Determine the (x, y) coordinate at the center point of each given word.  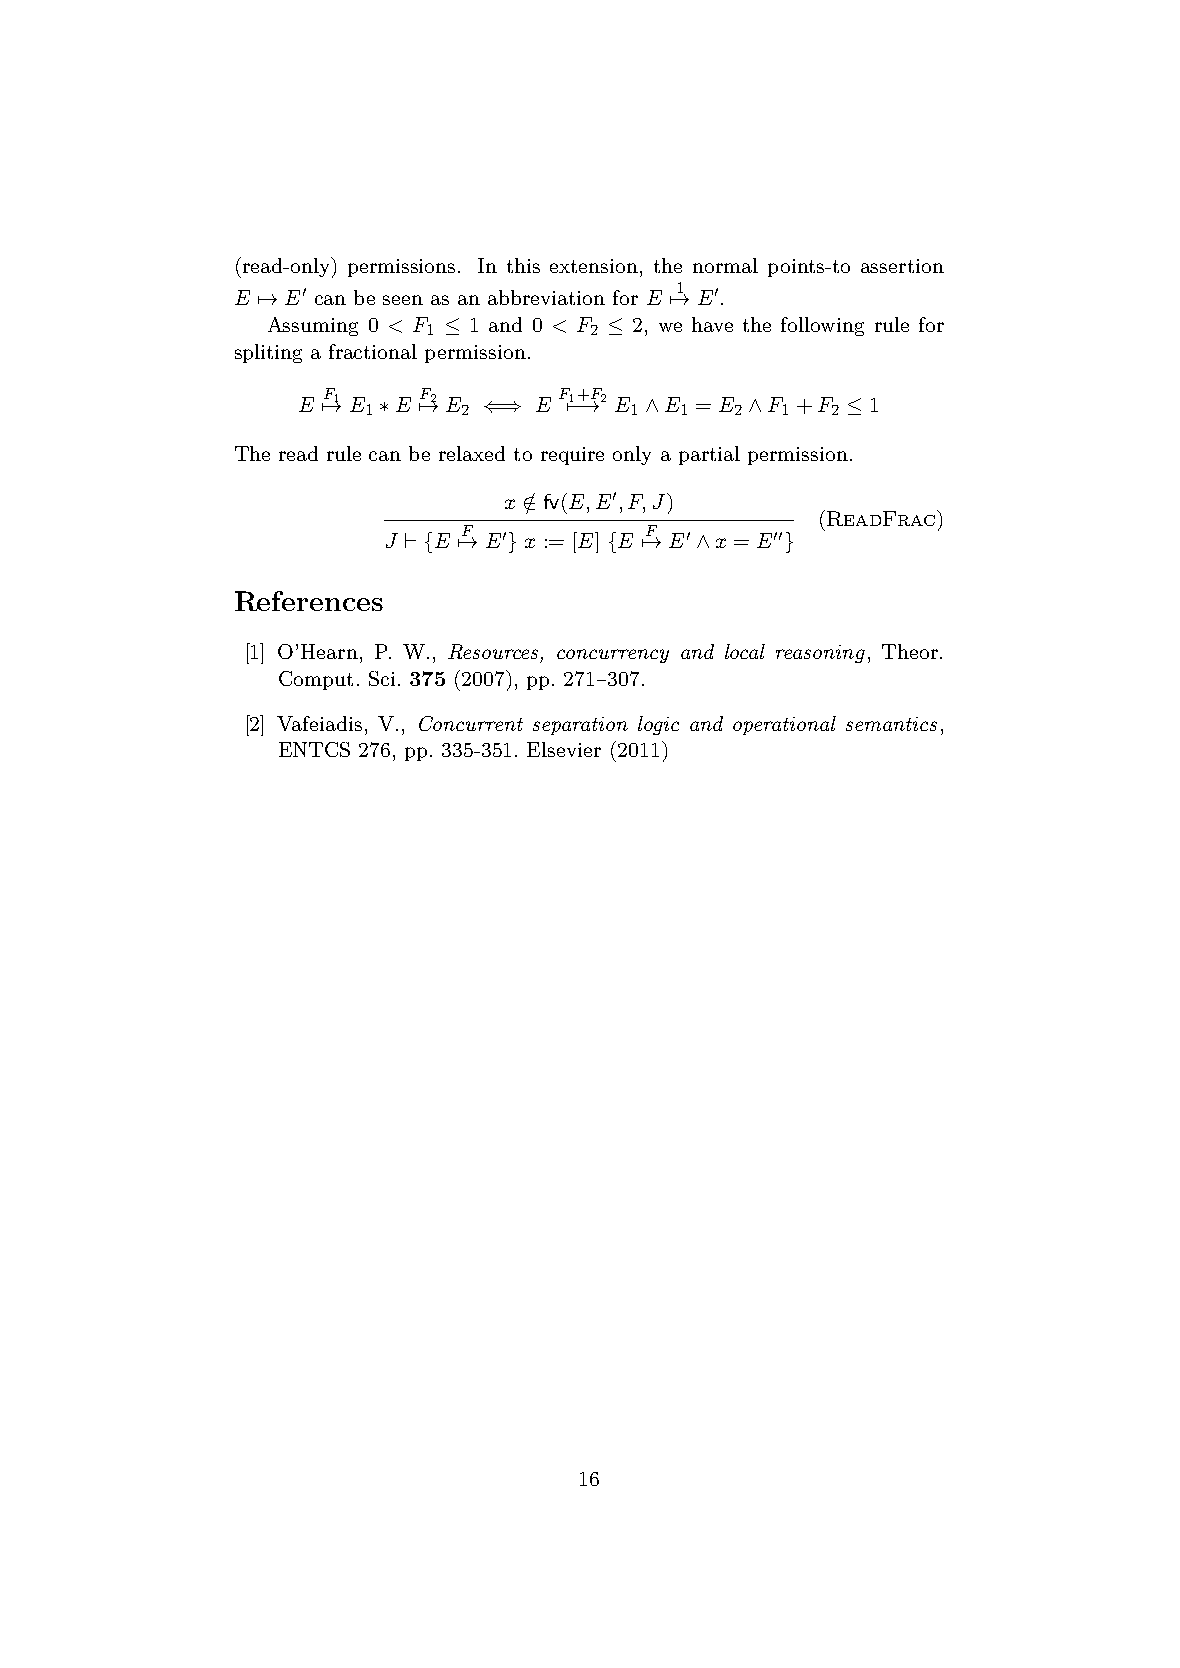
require (572, 456)
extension (594, 266)
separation (580, 726)
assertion (902, 266)
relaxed (472, 453)
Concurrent (471, 723)
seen (403, 300)
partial (709, 455)
